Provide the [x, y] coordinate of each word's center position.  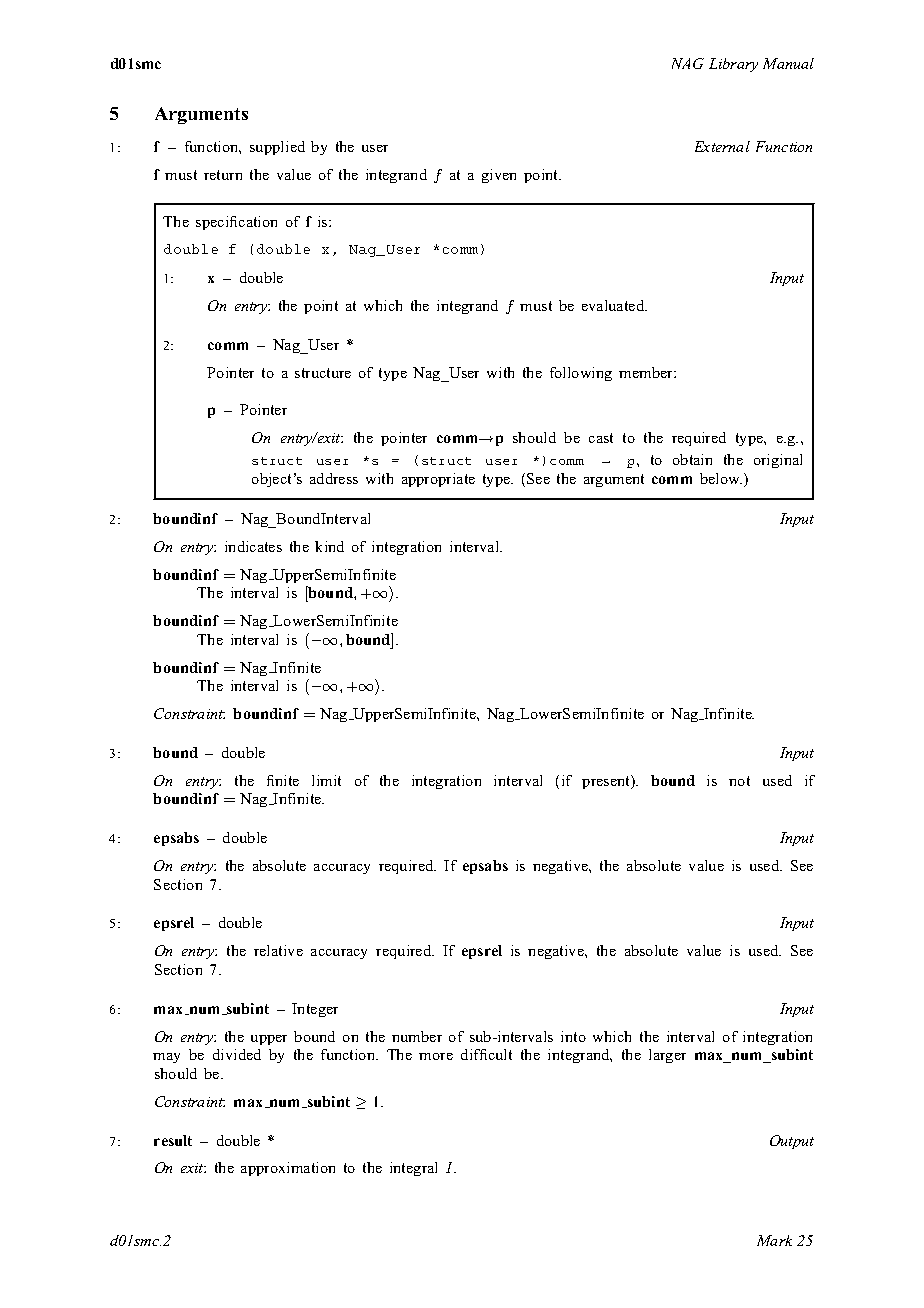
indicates [253, 546]
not [739, 781]
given [499, 176]
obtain [692, 459]
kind [329, 546]
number [417, 1036]
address [334, 478]
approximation [288, 1169]
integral [413, 1169]
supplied [277, 148]
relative [278, 950]
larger [667, 1056]
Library [733, 65]
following [581, 374]
